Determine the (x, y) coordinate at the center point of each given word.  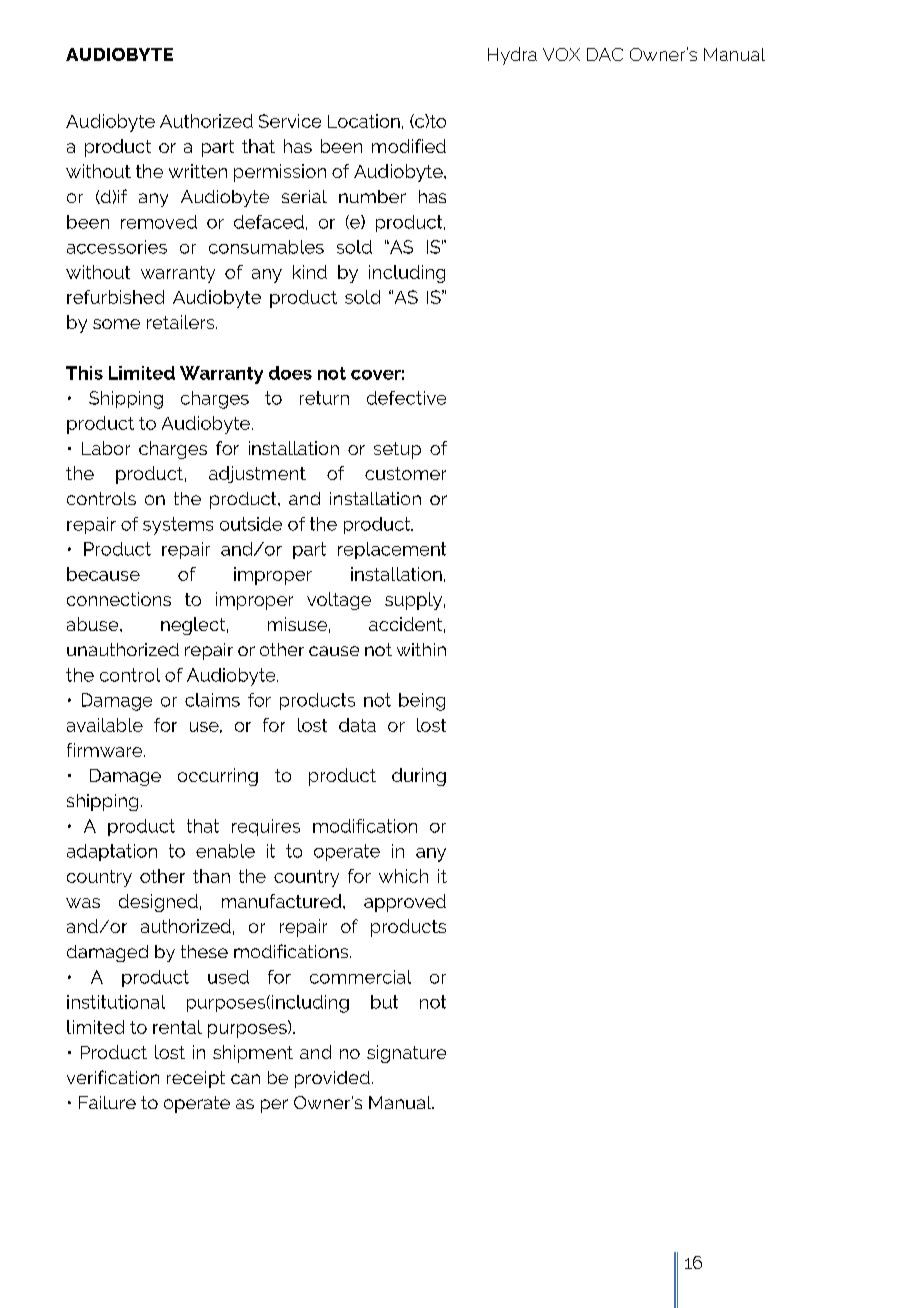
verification (113, 1077)
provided (332, 1079)
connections (119, 599)
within (421, 649)
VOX (561, 54)
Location (364, 121)
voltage (339, 601)
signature (406, 1054)
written (198, 171)
